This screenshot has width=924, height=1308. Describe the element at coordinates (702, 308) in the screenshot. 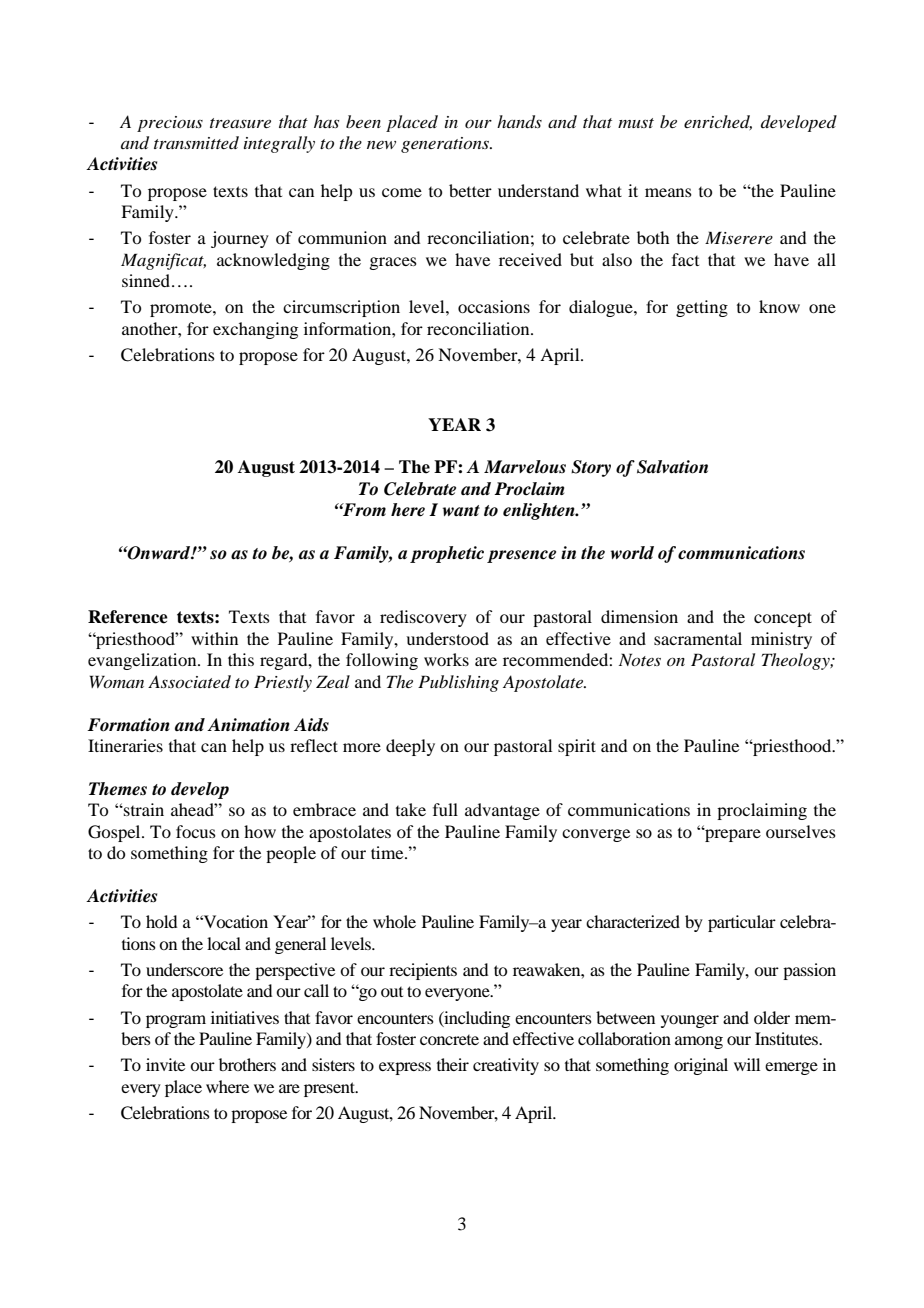

I see `getting` at that location.
